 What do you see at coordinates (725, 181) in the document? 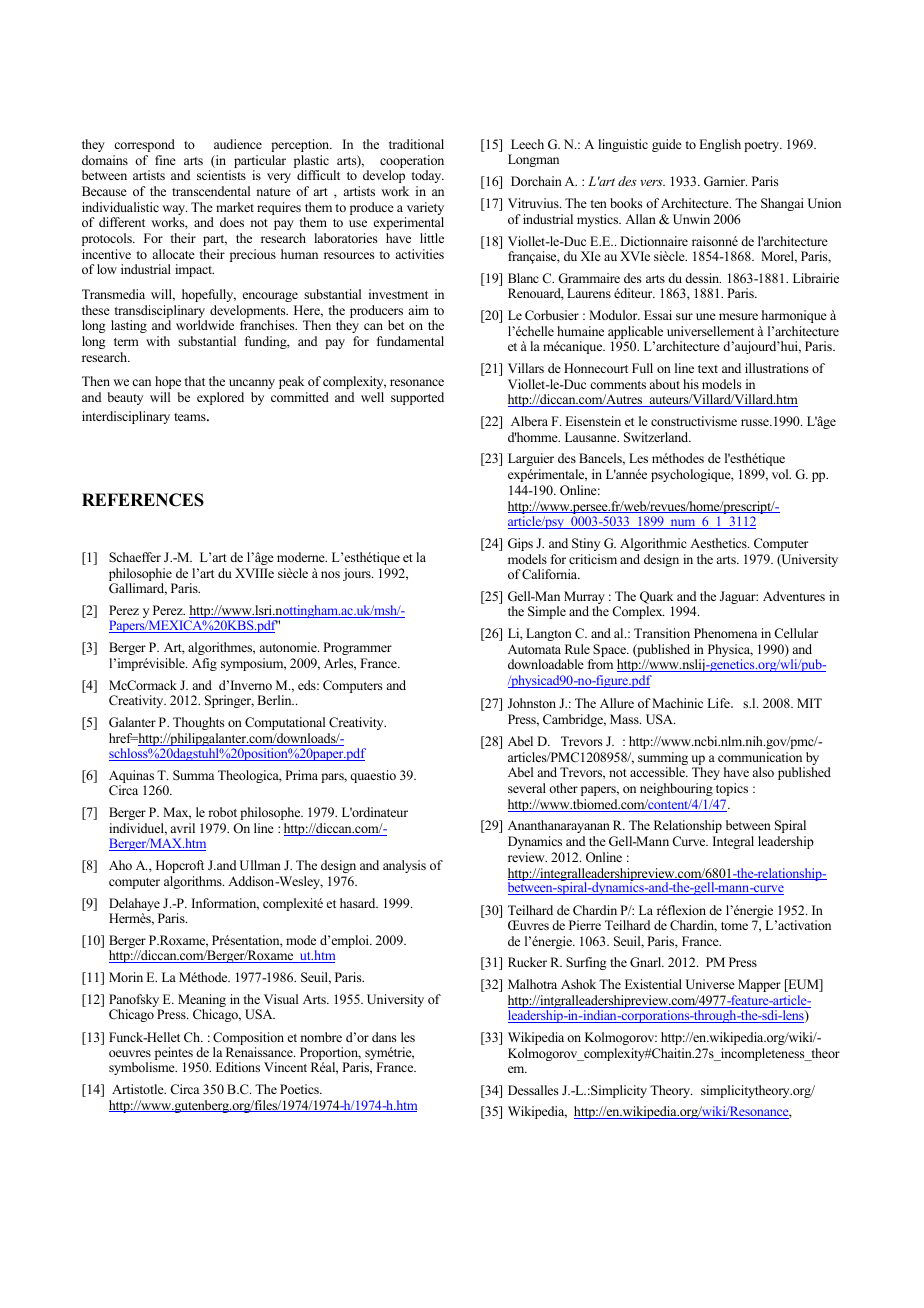
I see `Garnier` at bounding box center [725, 181].
